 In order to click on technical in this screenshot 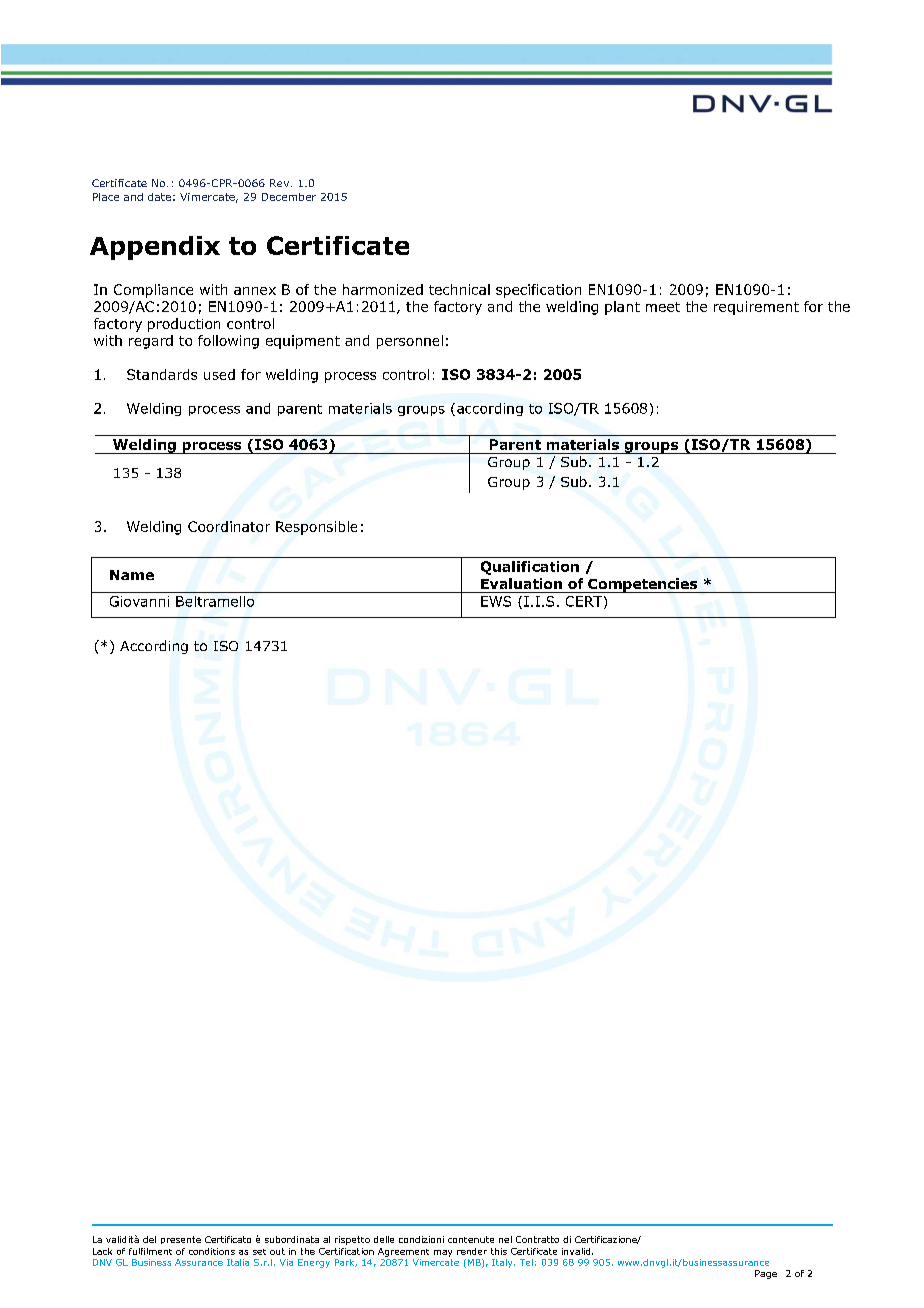, I will do `click(459, 289)`.
